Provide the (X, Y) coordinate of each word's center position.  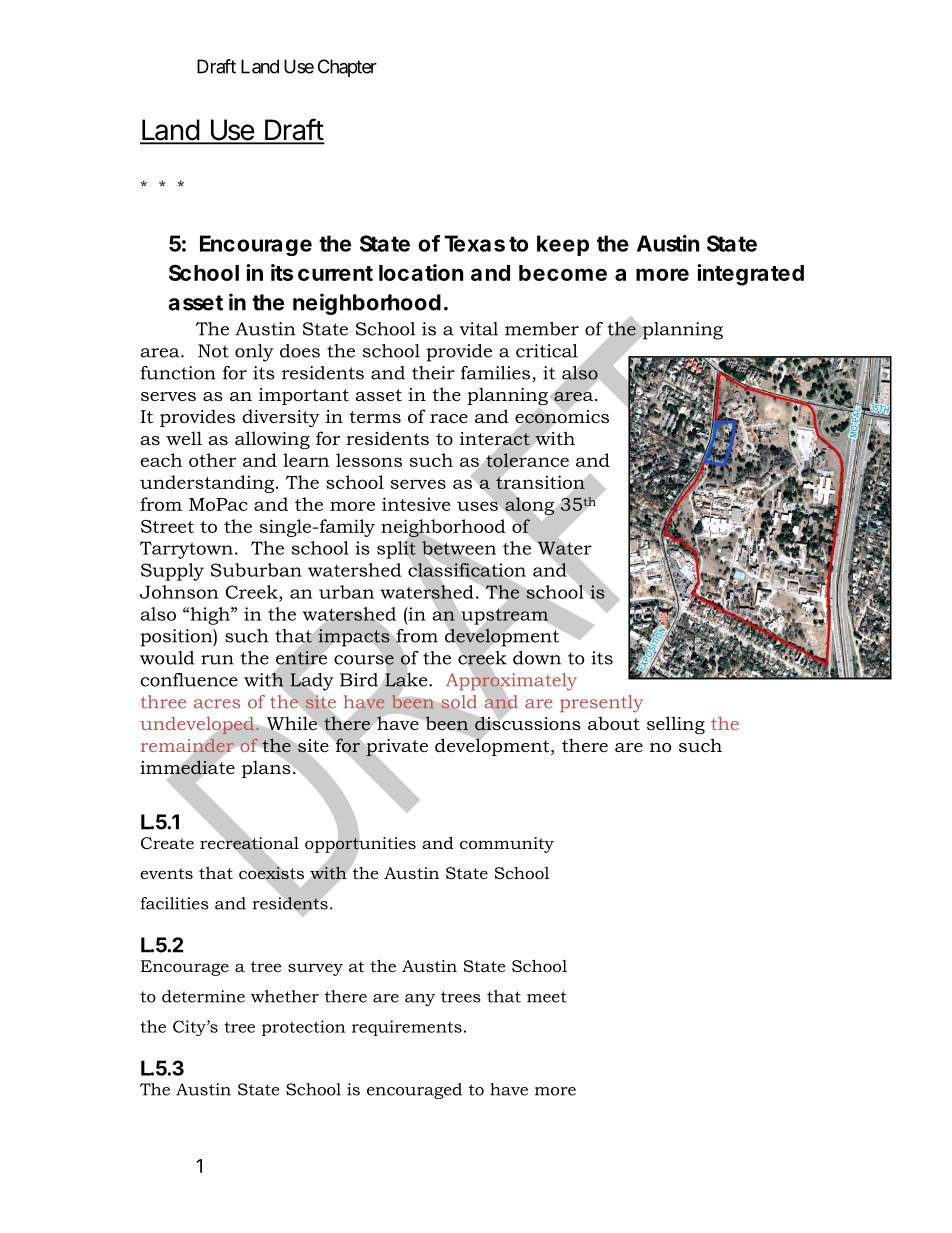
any (420, 1000)
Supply (172, 572)
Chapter (347, 68)
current (335, 273)
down (537, 658)
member (542, 329)
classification (467, 570)
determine (203, 996)
